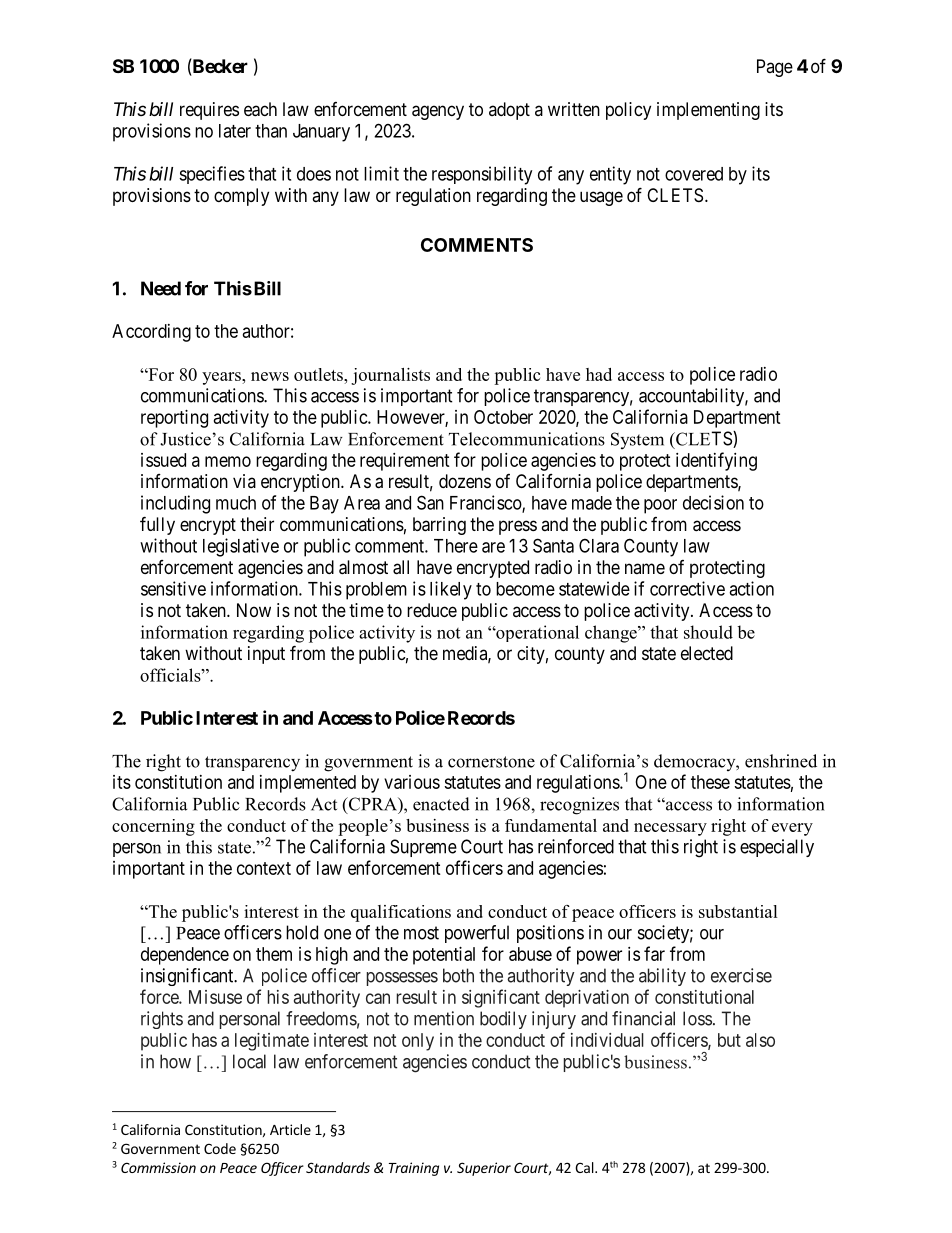 This page has height=1233, width=952. What do you see at coordinates (484, 1169) in the page?
I see `Superior` at bounding box center [484, 1169].
